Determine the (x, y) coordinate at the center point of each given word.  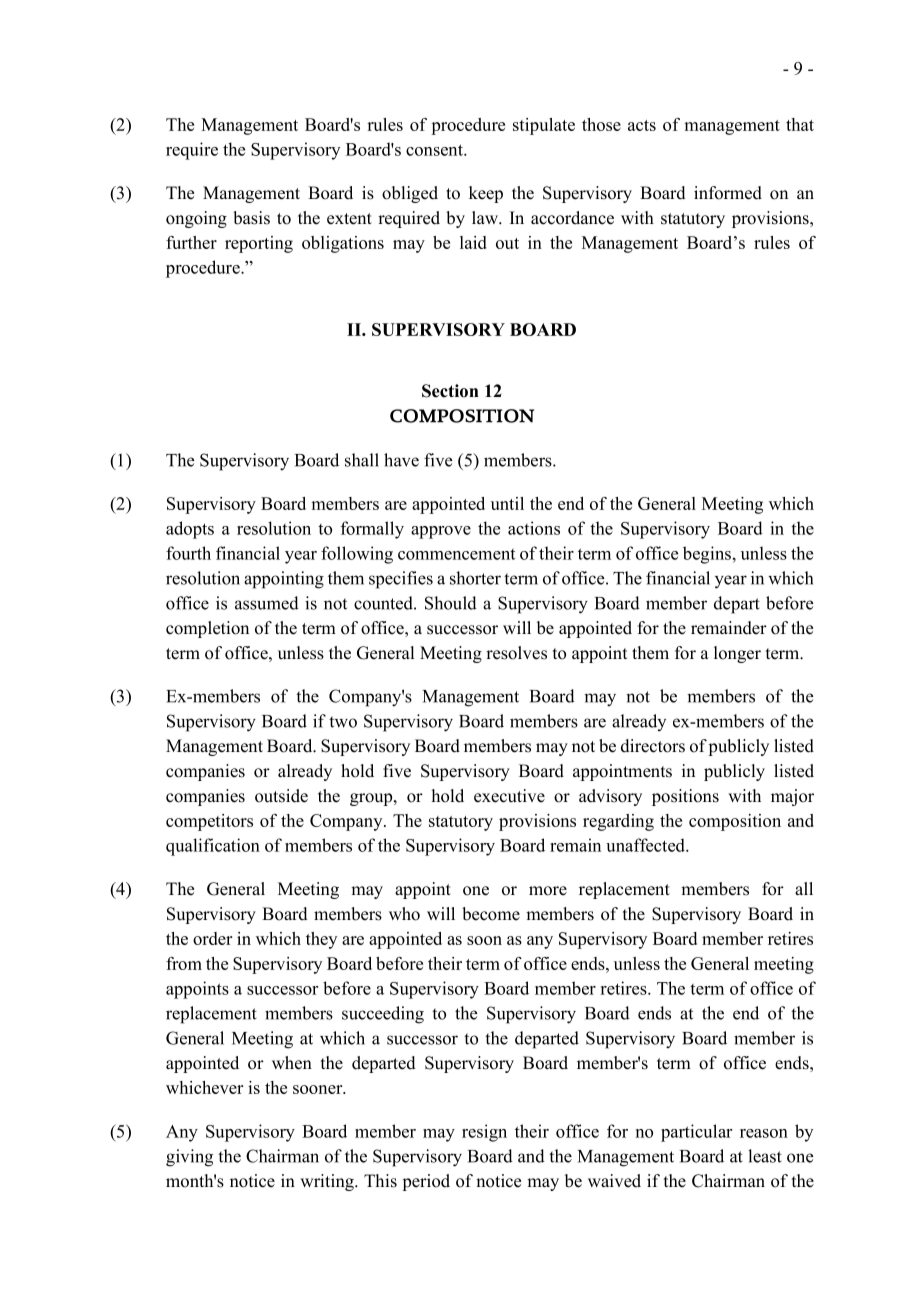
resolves (516, 653)
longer (737, 654)
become (491, 914)
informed (728, 193)
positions (685, 797)
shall (362, 460)
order (213, 938)
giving (189, 1158)
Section (450, 391)
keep (486, 194)
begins (707, 555)
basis (251, 218)
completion (207, 629)
